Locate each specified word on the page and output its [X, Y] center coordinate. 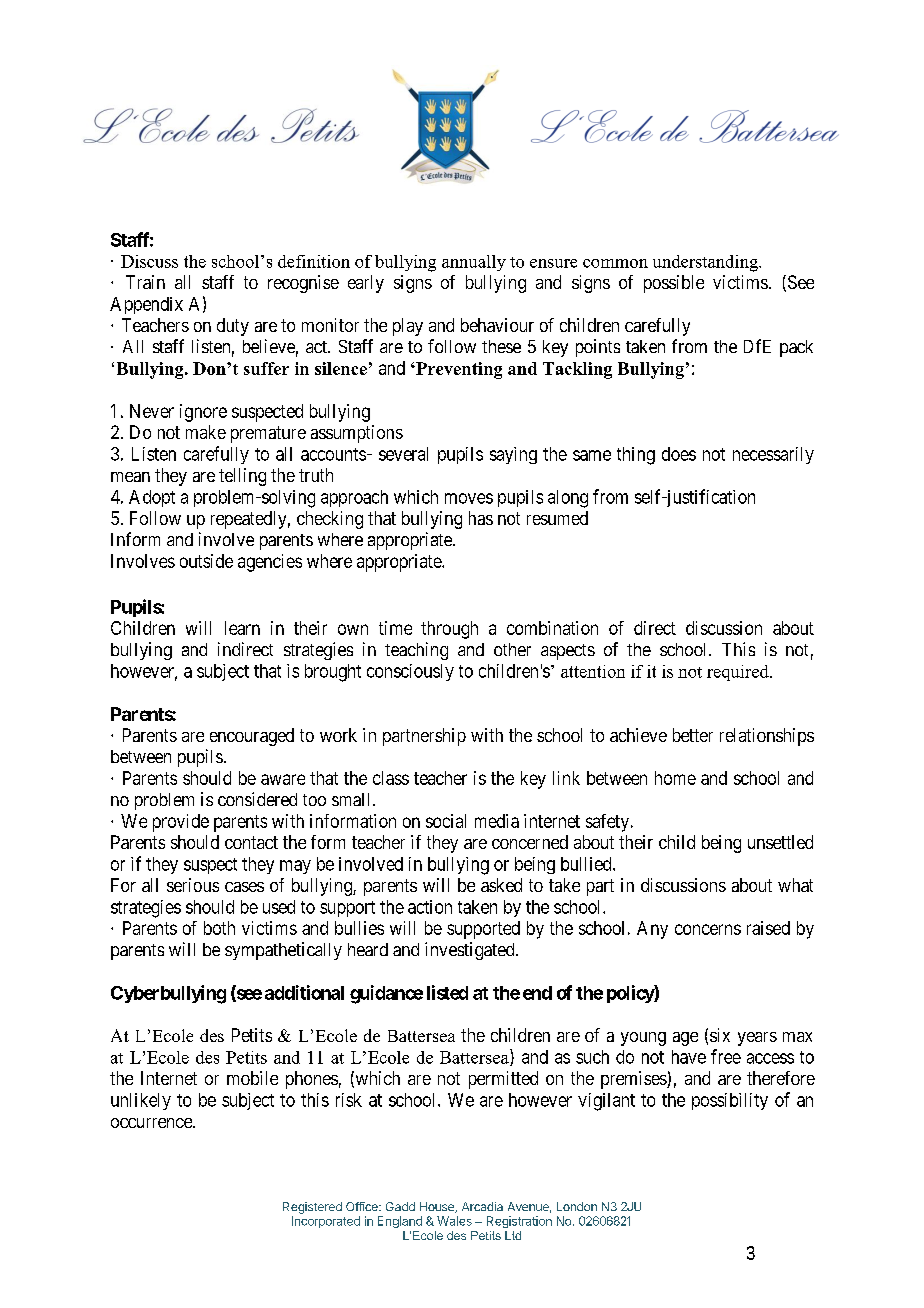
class [391, 778]
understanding [706, 263]
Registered [312, 1208]
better [693, 735]
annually [474, 263]
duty [233, 327]
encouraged [252, 737]
